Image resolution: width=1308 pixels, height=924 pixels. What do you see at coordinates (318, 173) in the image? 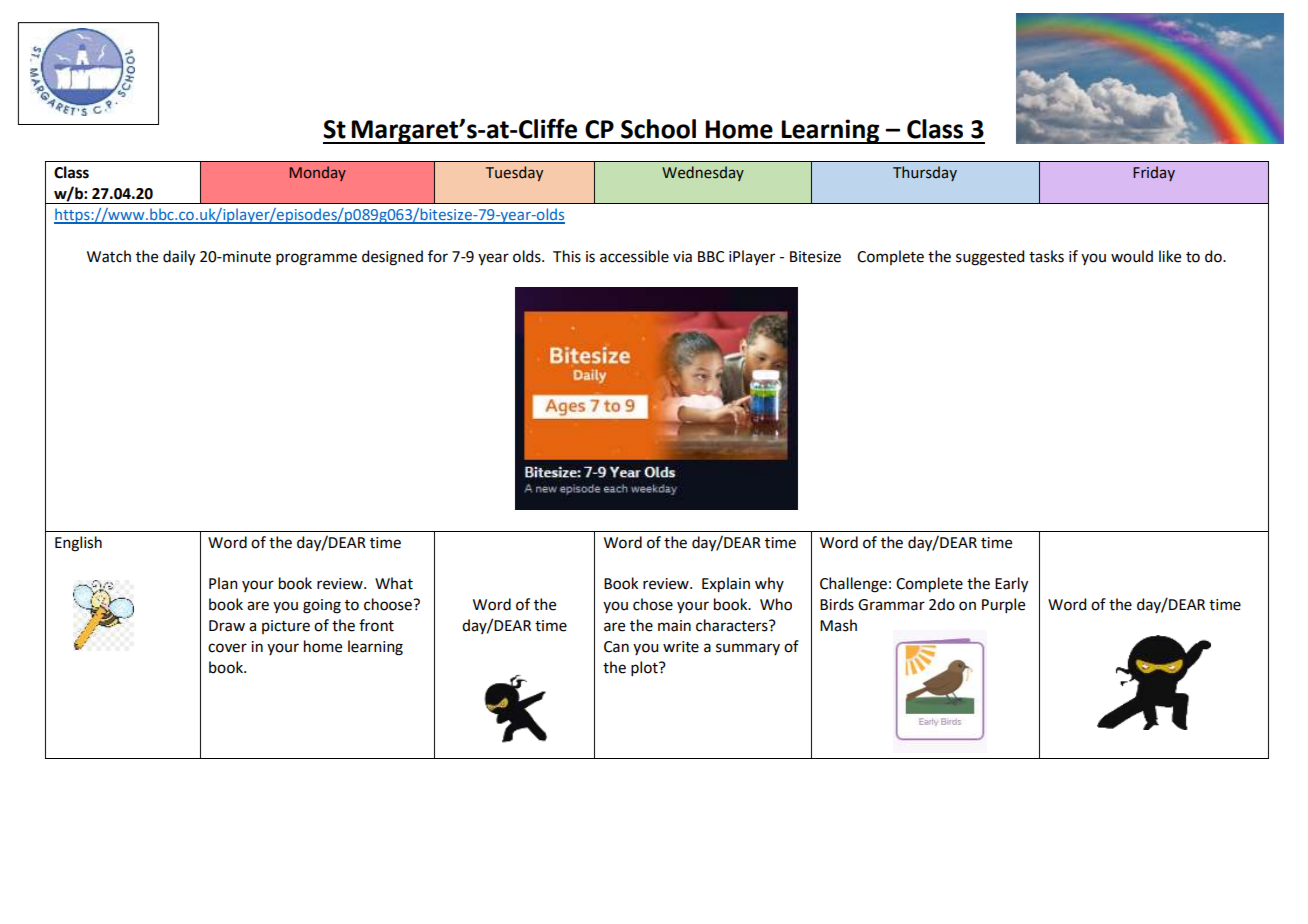
I see `Monday` at bounding box center [318, 173].
